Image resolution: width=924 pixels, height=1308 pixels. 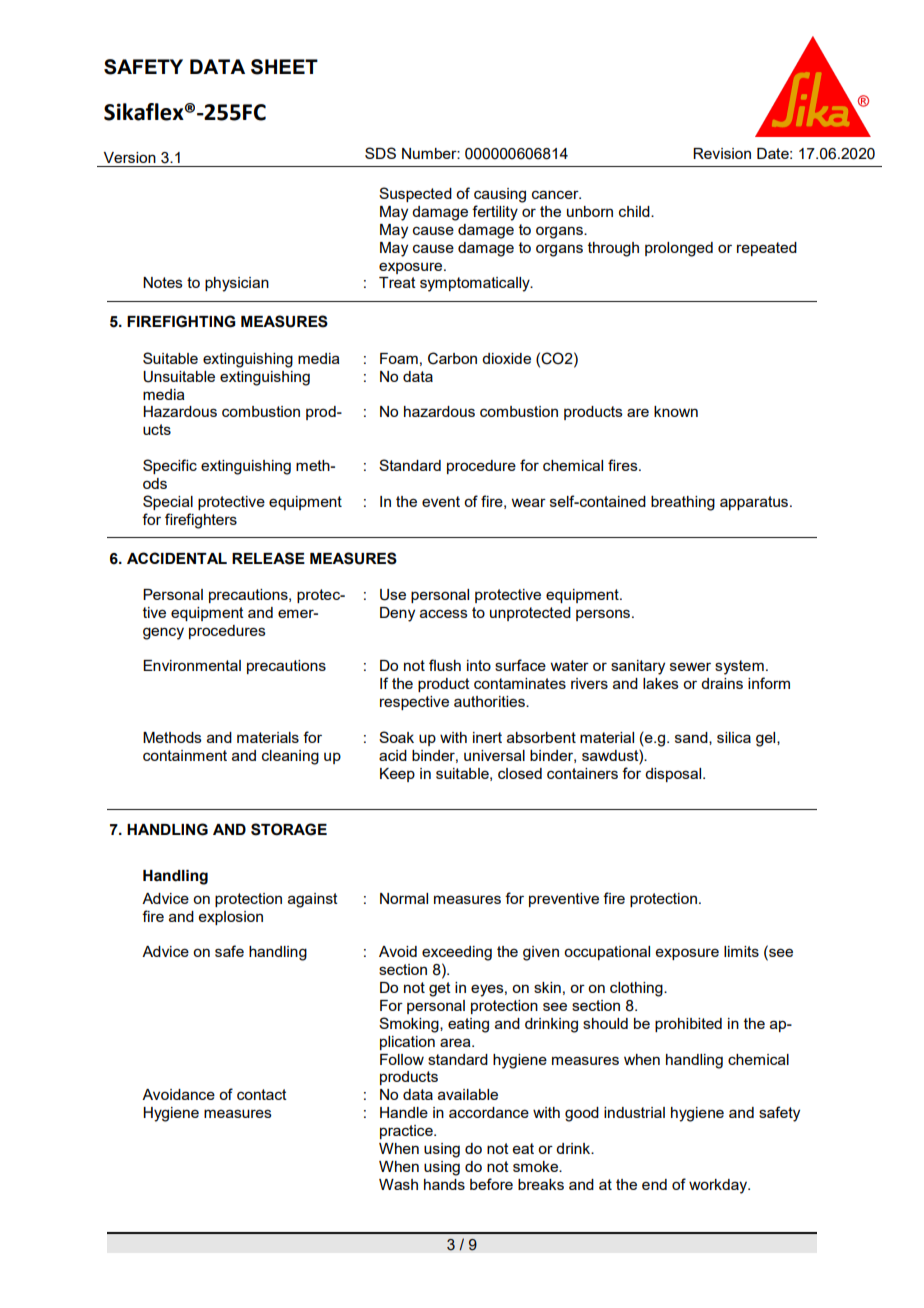 What do you see at coordinates (284, 67) in the document?
I see `SHEET` at bounding box center [284, 67].
